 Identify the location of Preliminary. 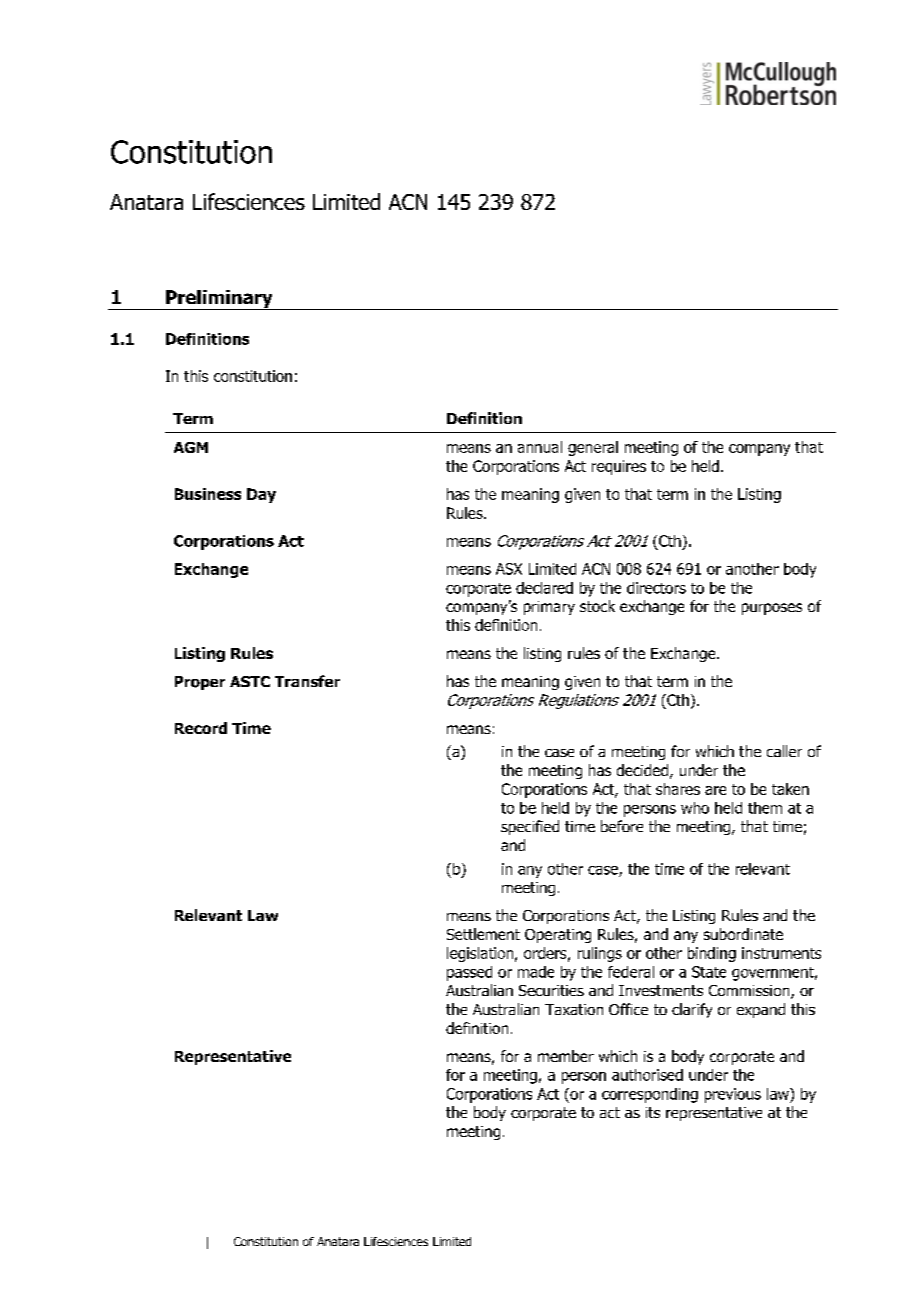
(219, 300).
